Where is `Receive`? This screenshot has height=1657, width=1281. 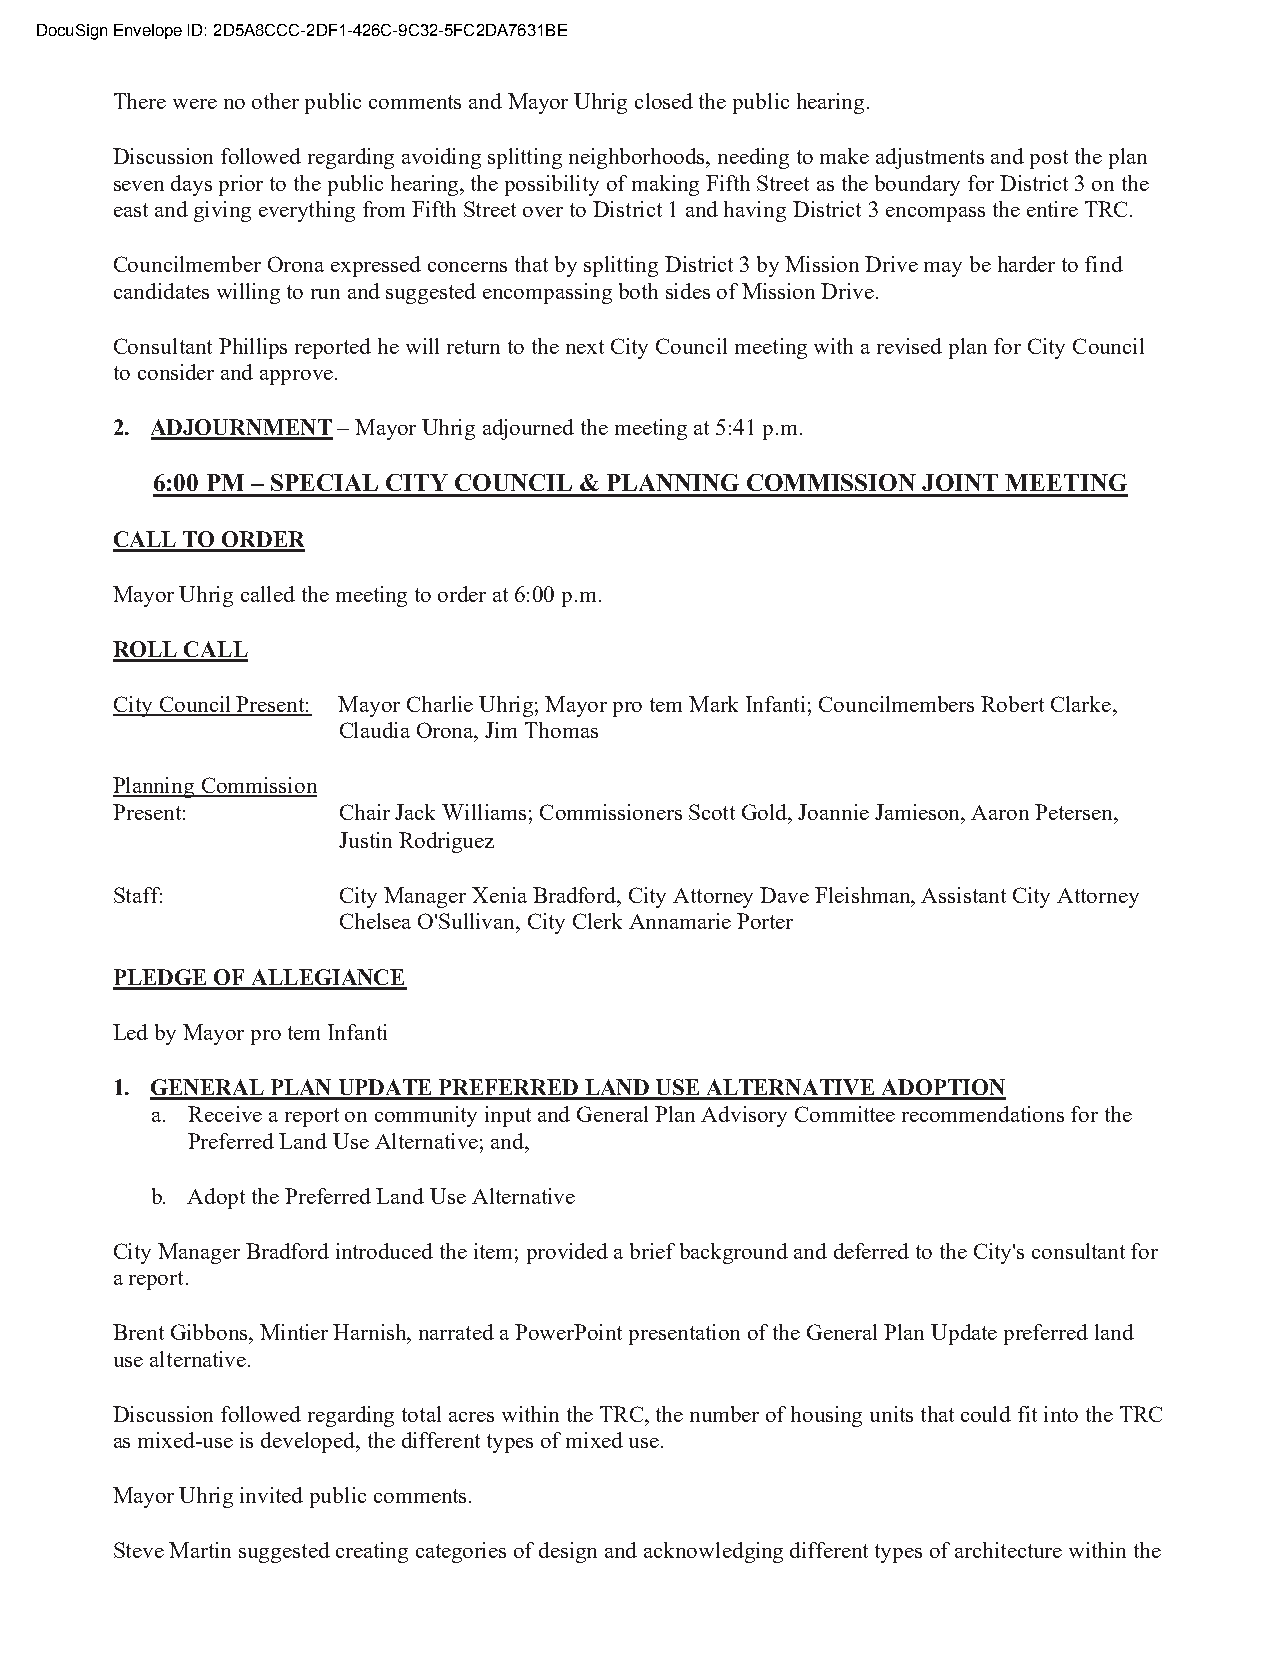
Receive is located at coordinates (225, 1114).
